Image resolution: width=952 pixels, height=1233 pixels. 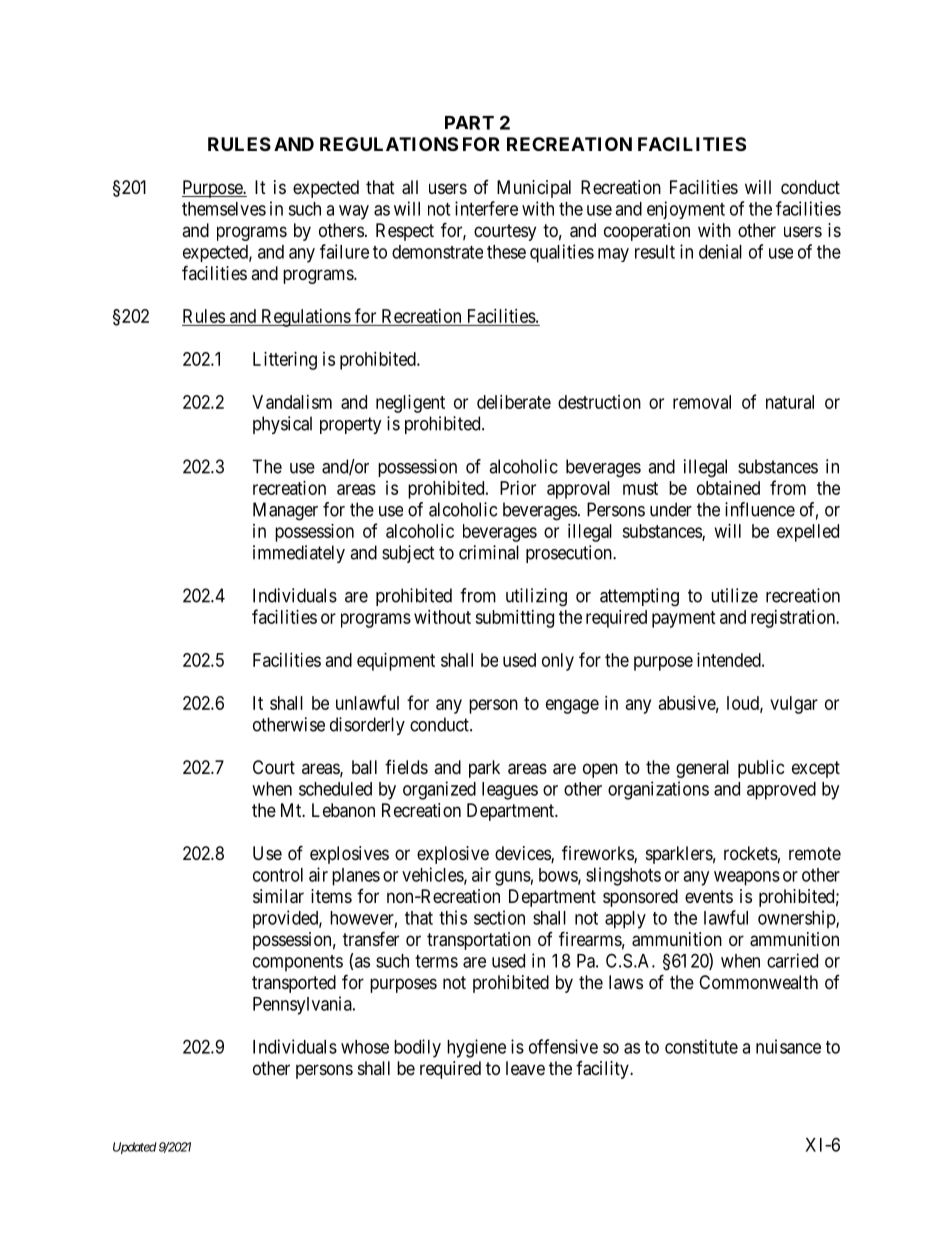 I want to click on physical, so click(x=282, y=425).
